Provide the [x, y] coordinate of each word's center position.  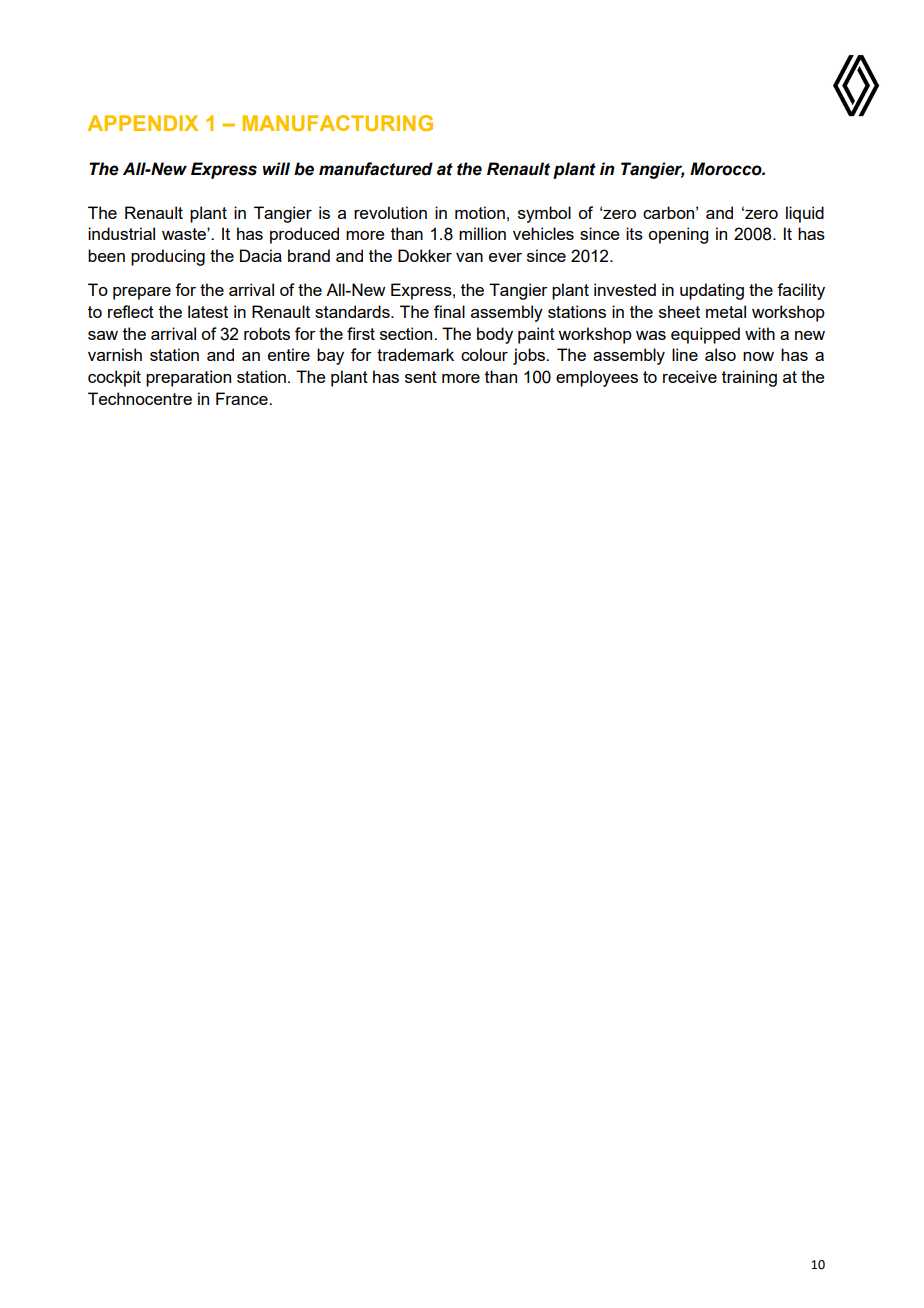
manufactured [376, 169]
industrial [121, 233]
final [449, 311]
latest [208, 311]
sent [421, 377]
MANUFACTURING [338, 123]
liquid [805, 214]
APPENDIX [143, 123]
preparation [188, 378]
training [749, 378]
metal [726, 311]
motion [480, 212]
